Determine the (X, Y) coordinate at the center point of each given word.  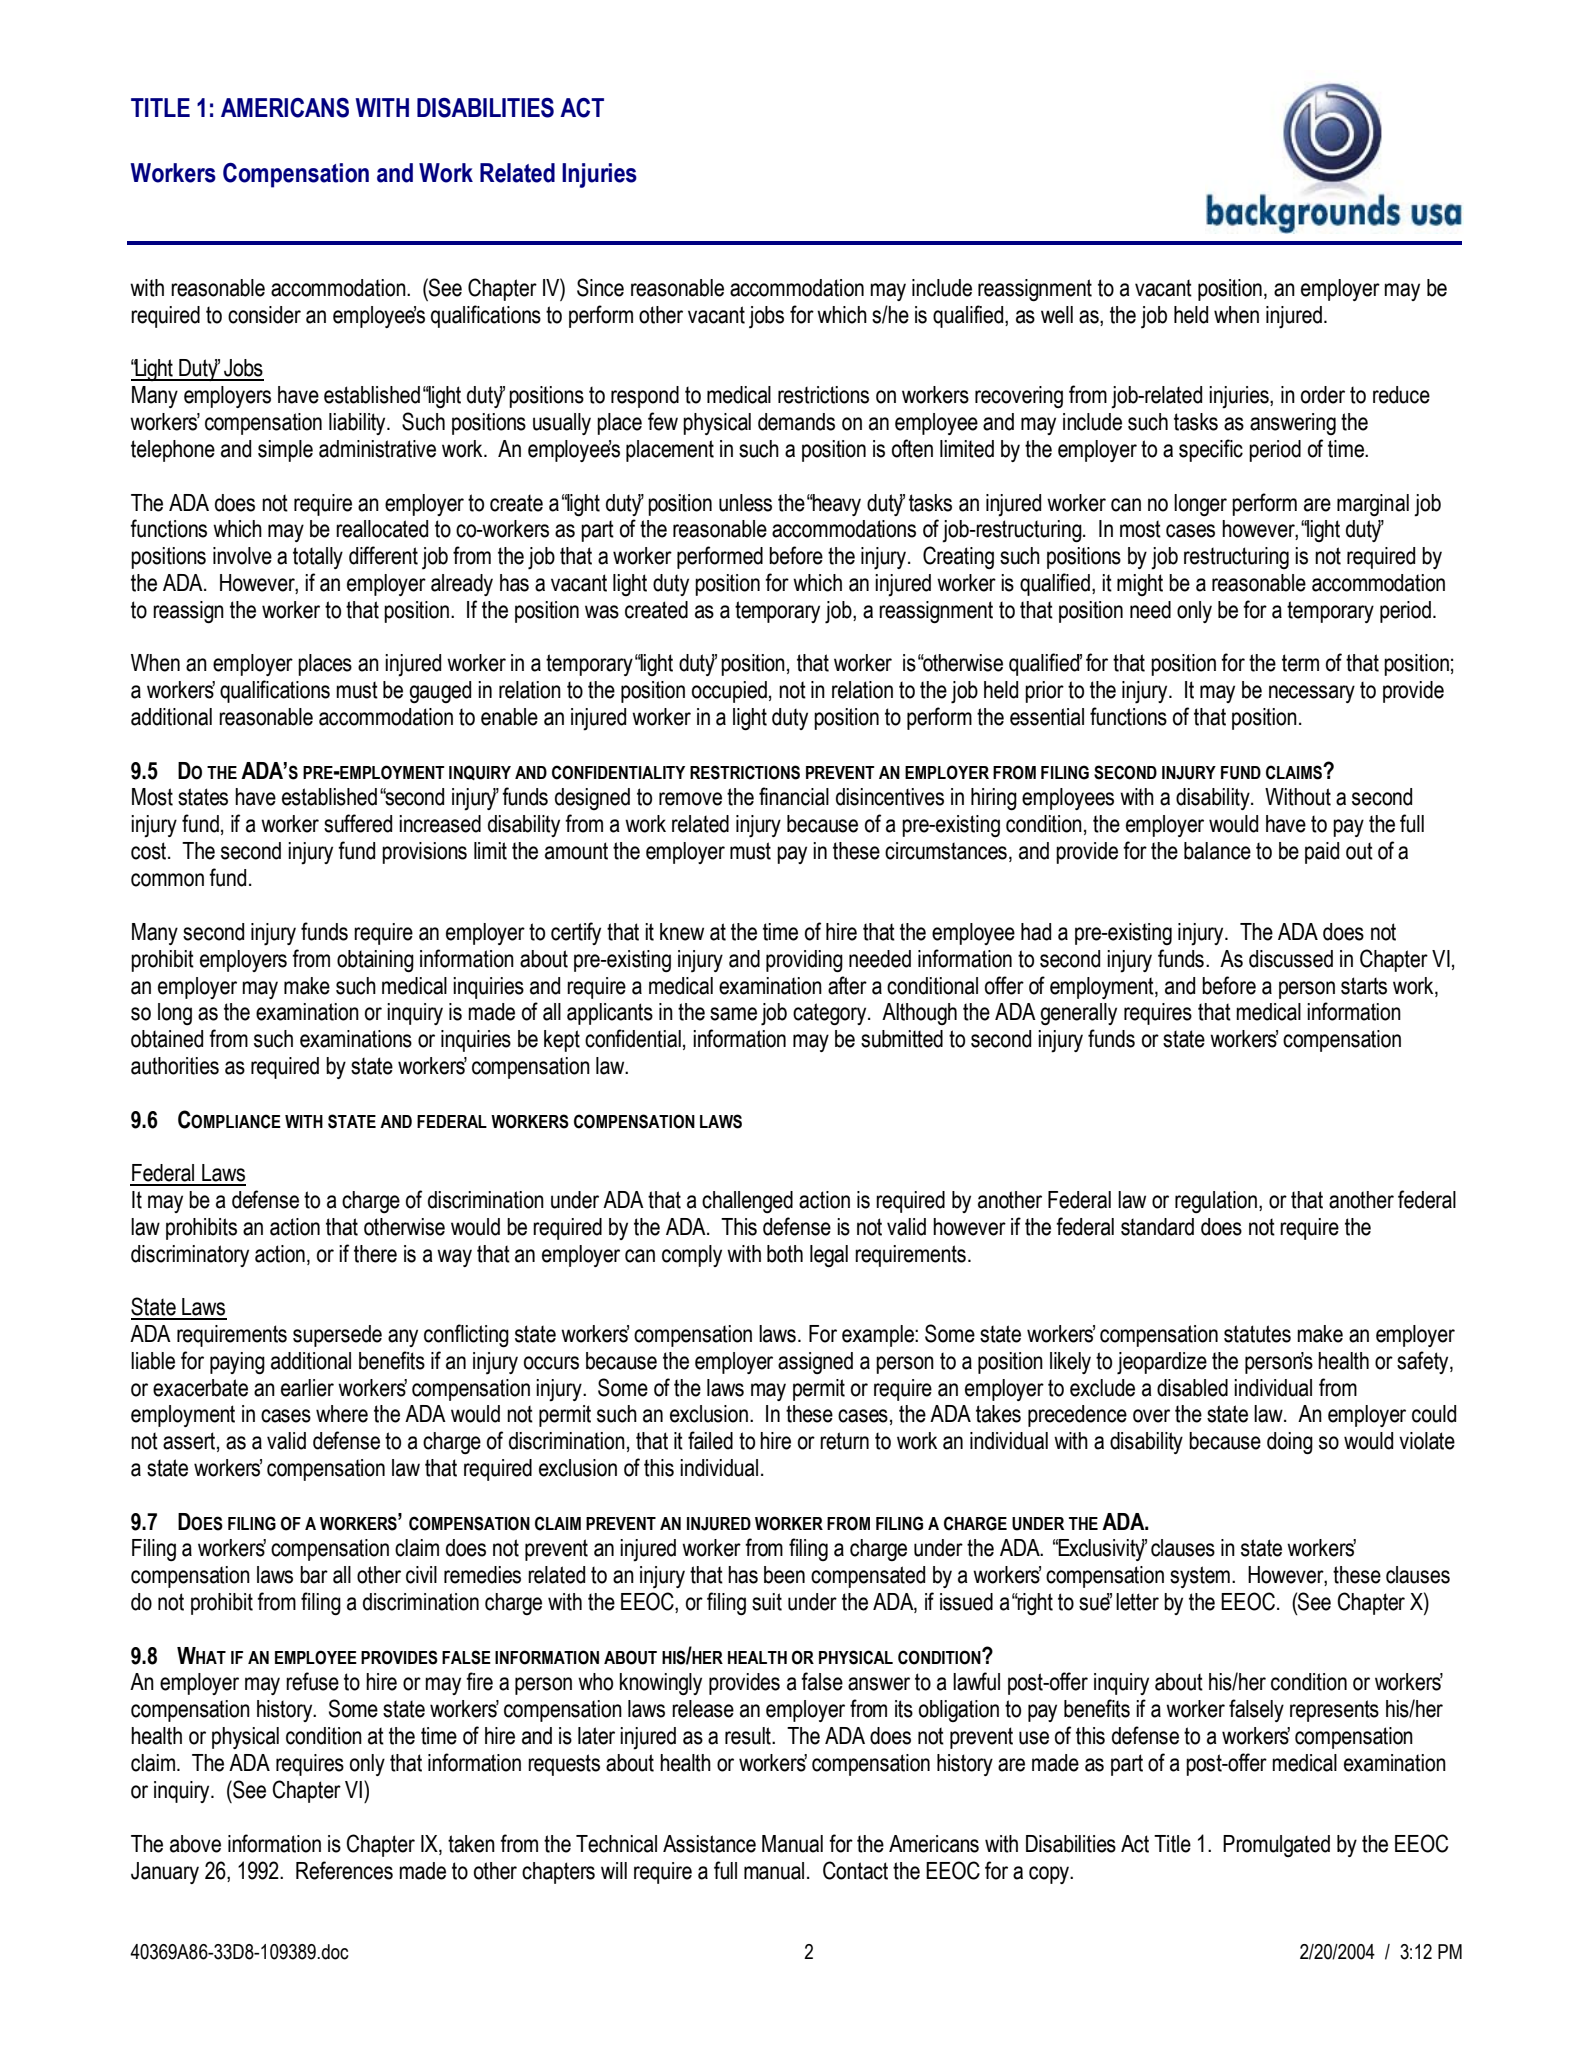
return (844, 1441)
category (831, 1014)
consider (264, 315)
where (342, 1414)
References (344, 1870)
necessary (1312, 694)
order (1323, 395)
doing (1290, 1443)
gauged (440, 692)
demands (796, 422)
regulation (1216, 1202)
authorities (175, 1066)
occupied (729, 692)
